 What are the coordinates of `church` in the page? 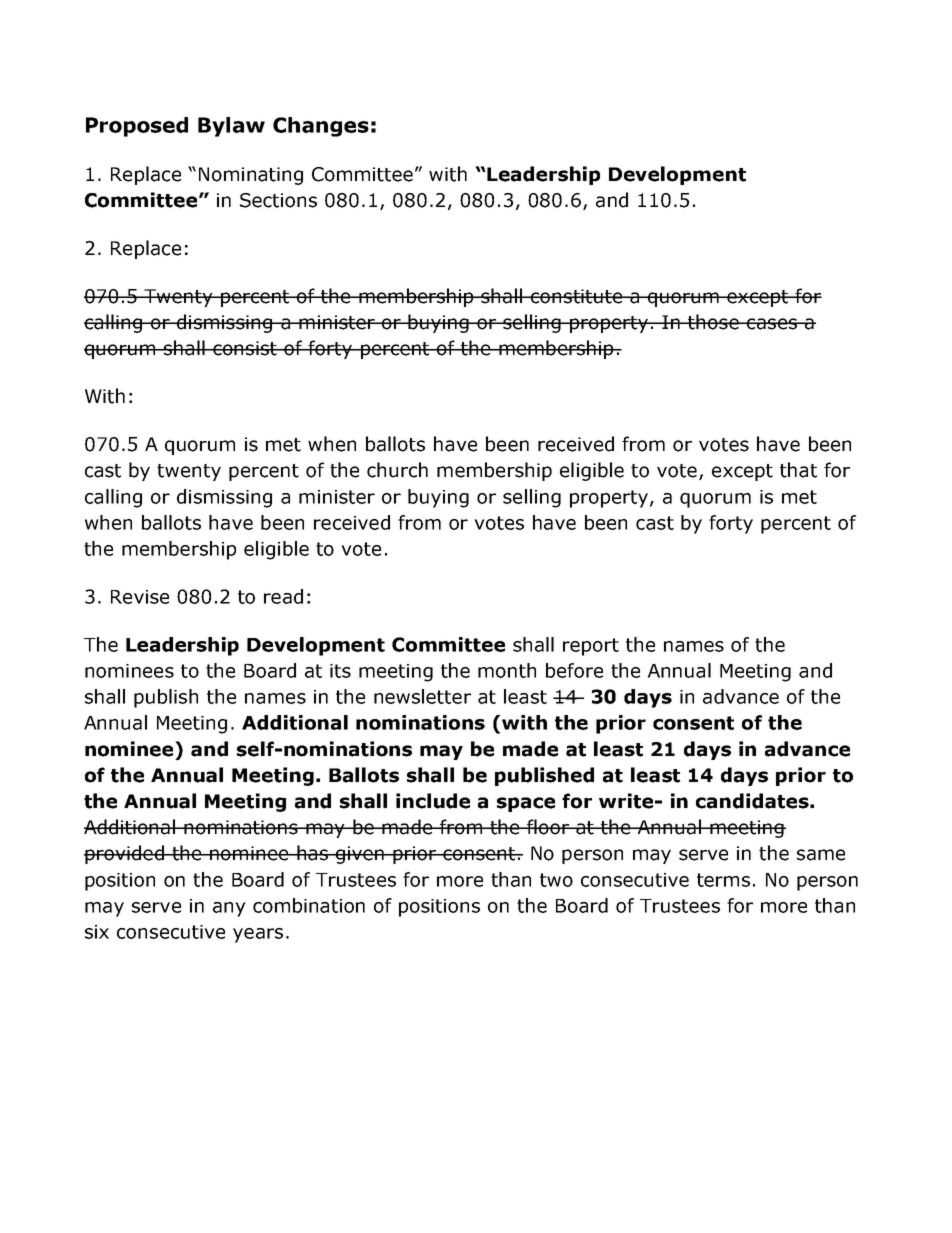 It's located at (397, 470).
